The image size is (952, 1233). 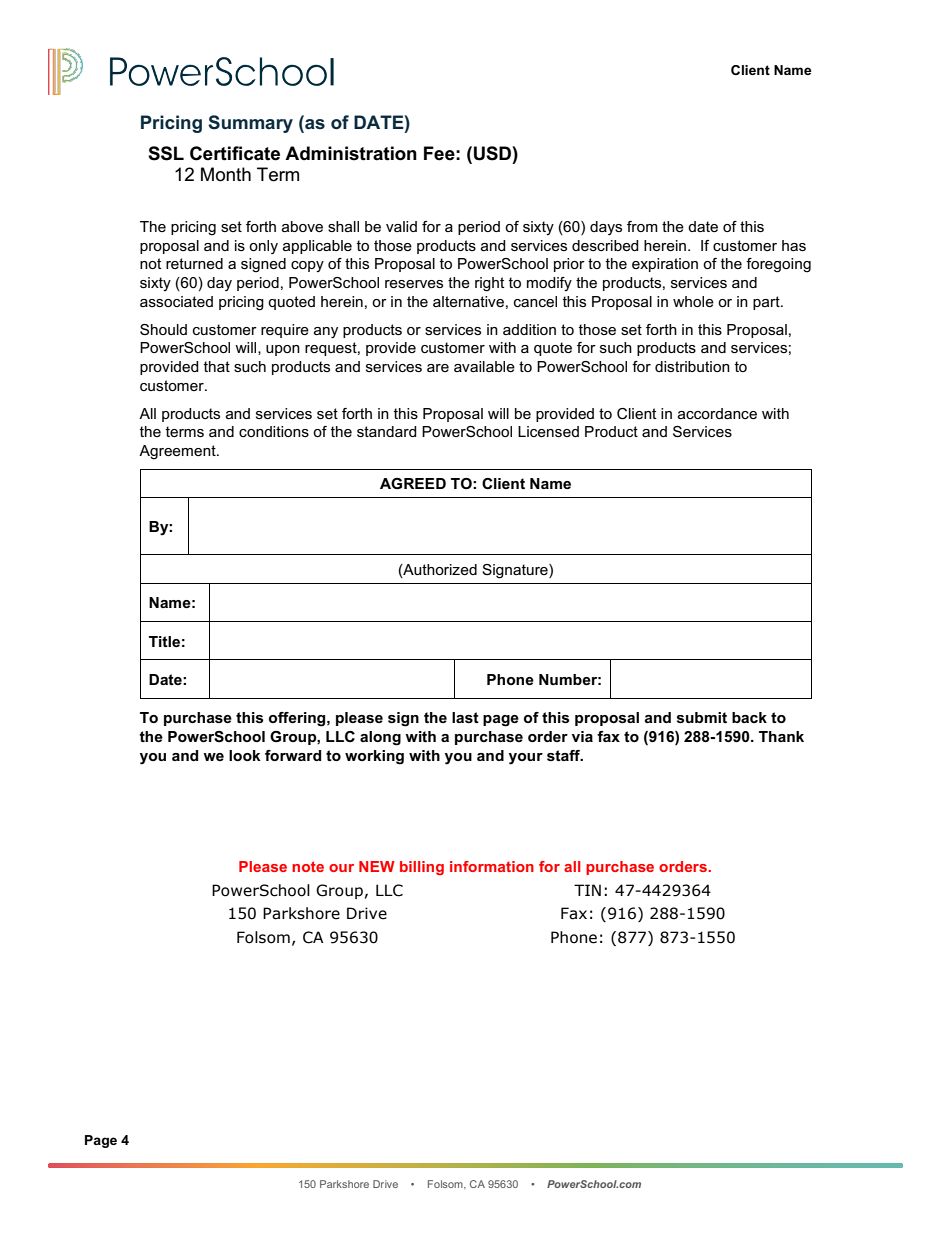 I want to click on alternative, so click(x=468, y=301).
